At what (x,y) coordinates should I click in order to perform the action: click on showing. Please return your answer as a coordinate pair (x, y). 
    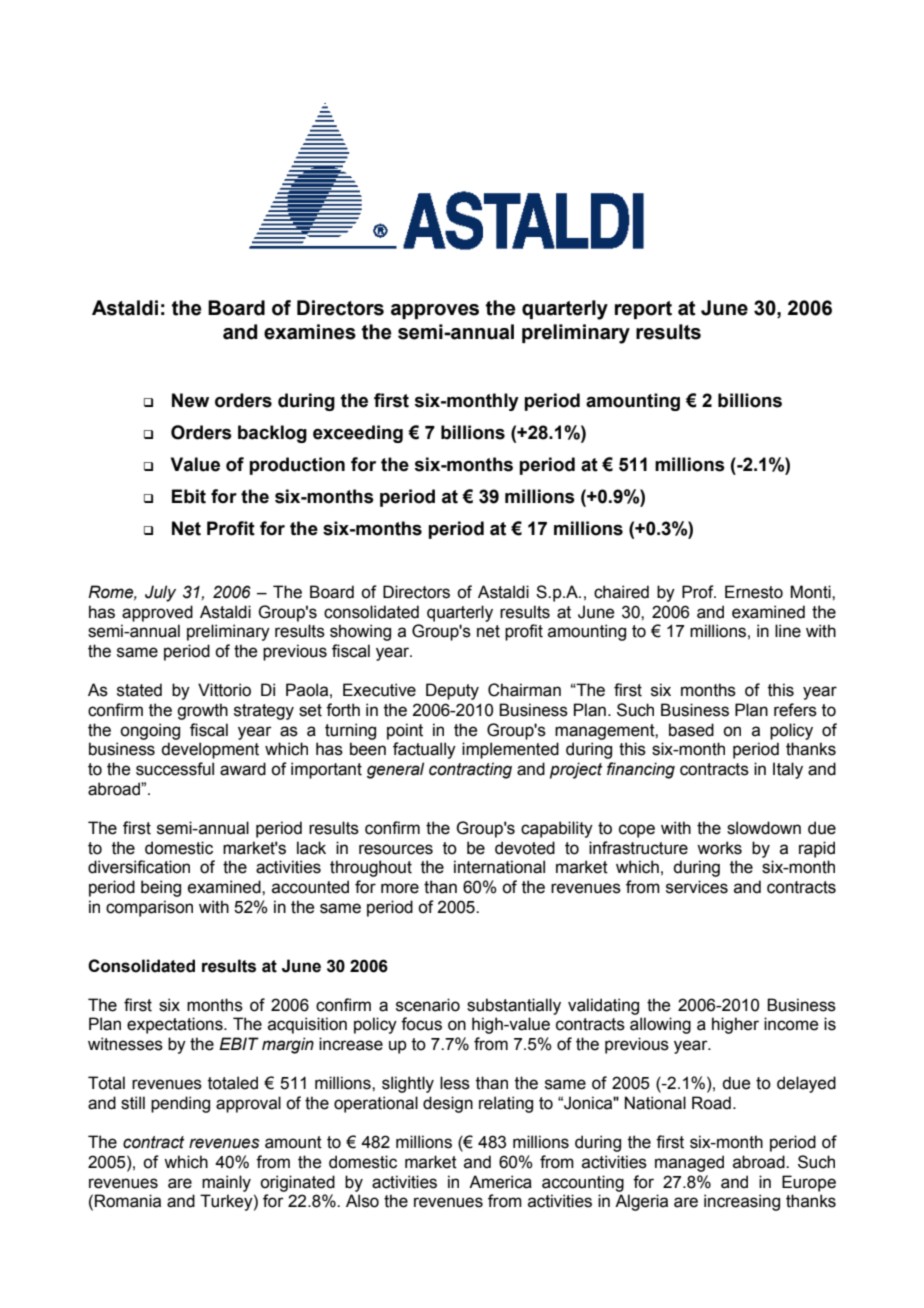
    Looking at the image, I should click on (360, 632).
